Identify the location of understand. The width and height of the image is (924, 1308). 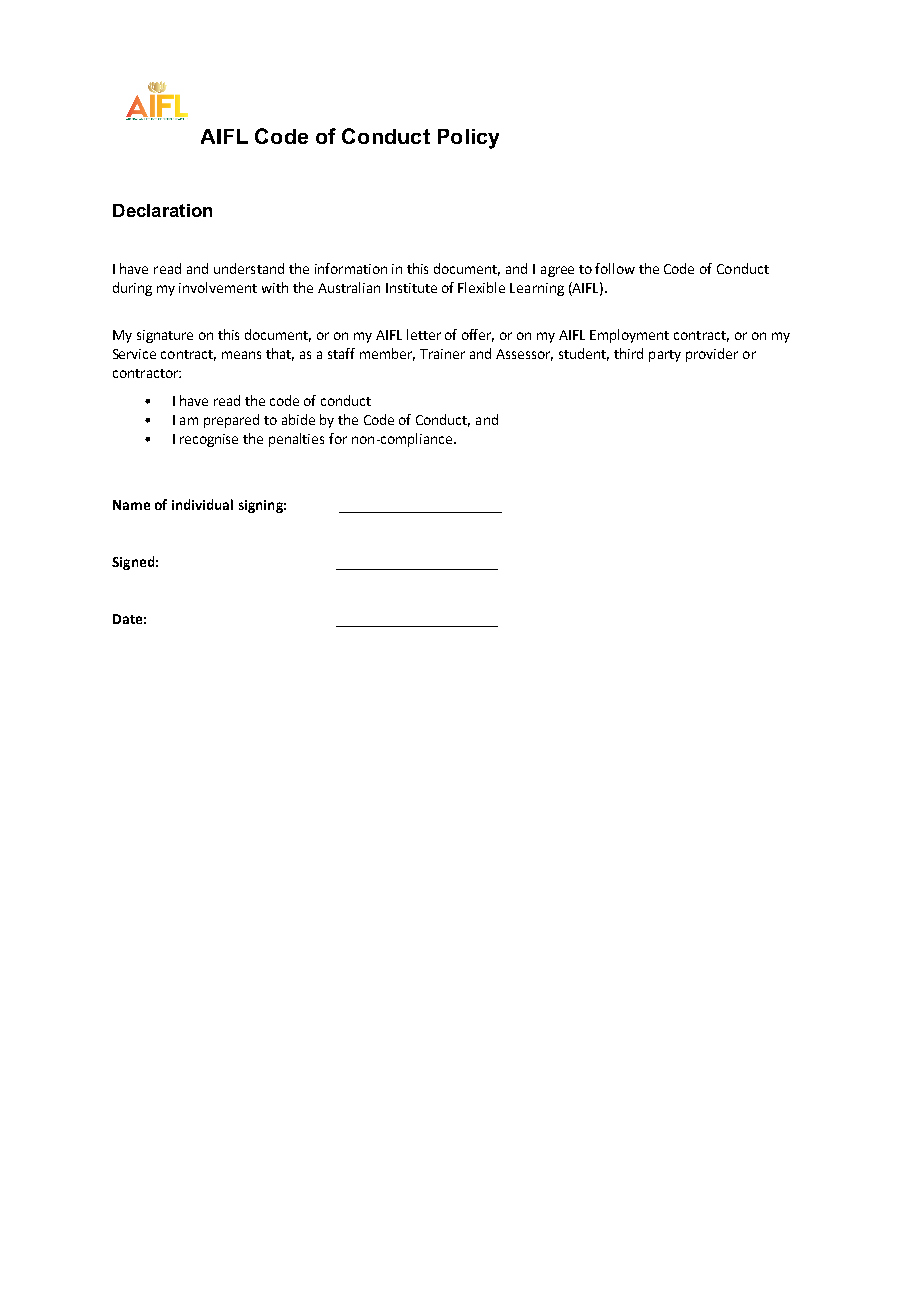
(249, 268).
